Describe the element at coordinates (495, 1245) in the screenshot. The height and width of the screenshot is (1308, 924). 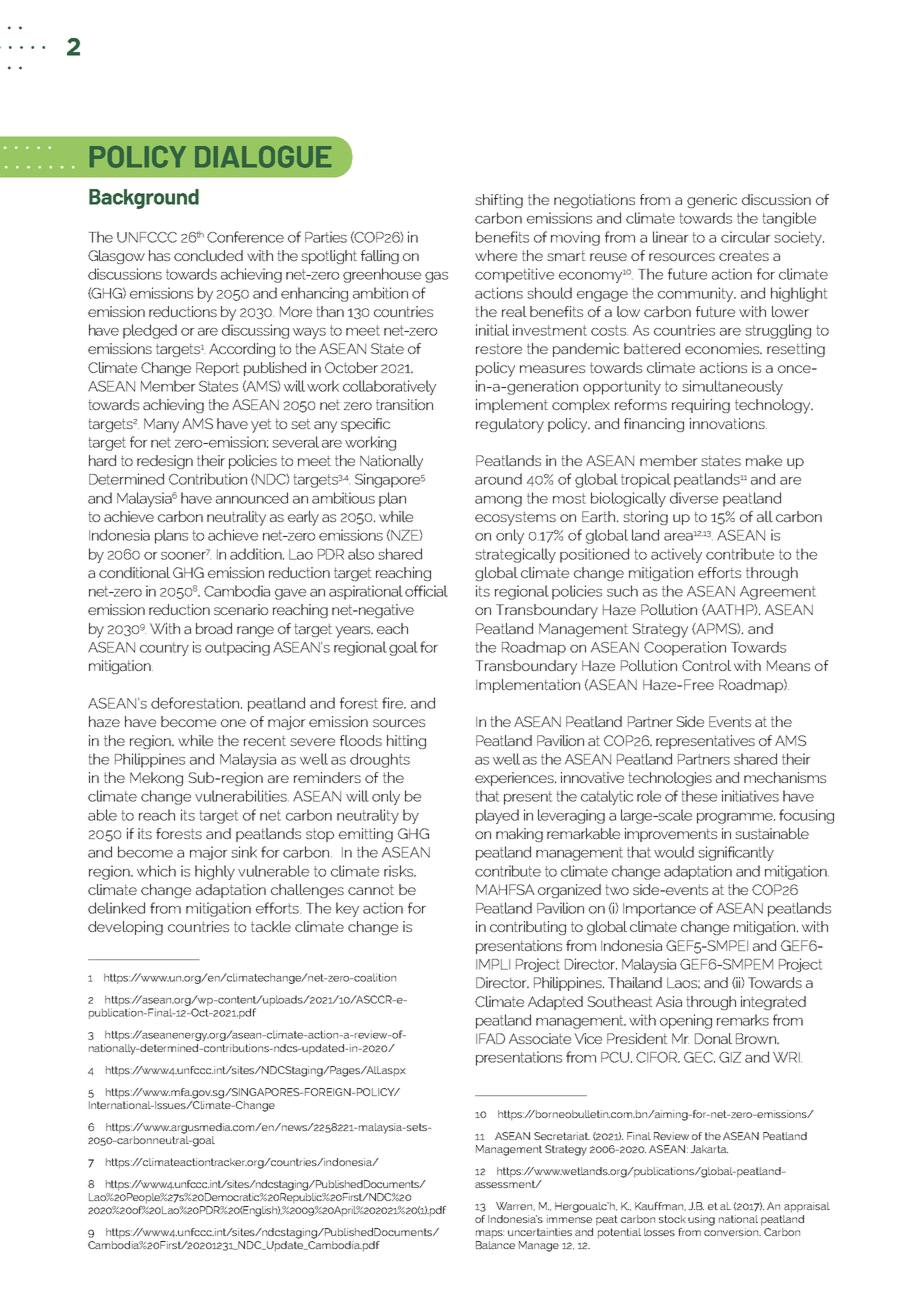
I see `Balance` at that location.
